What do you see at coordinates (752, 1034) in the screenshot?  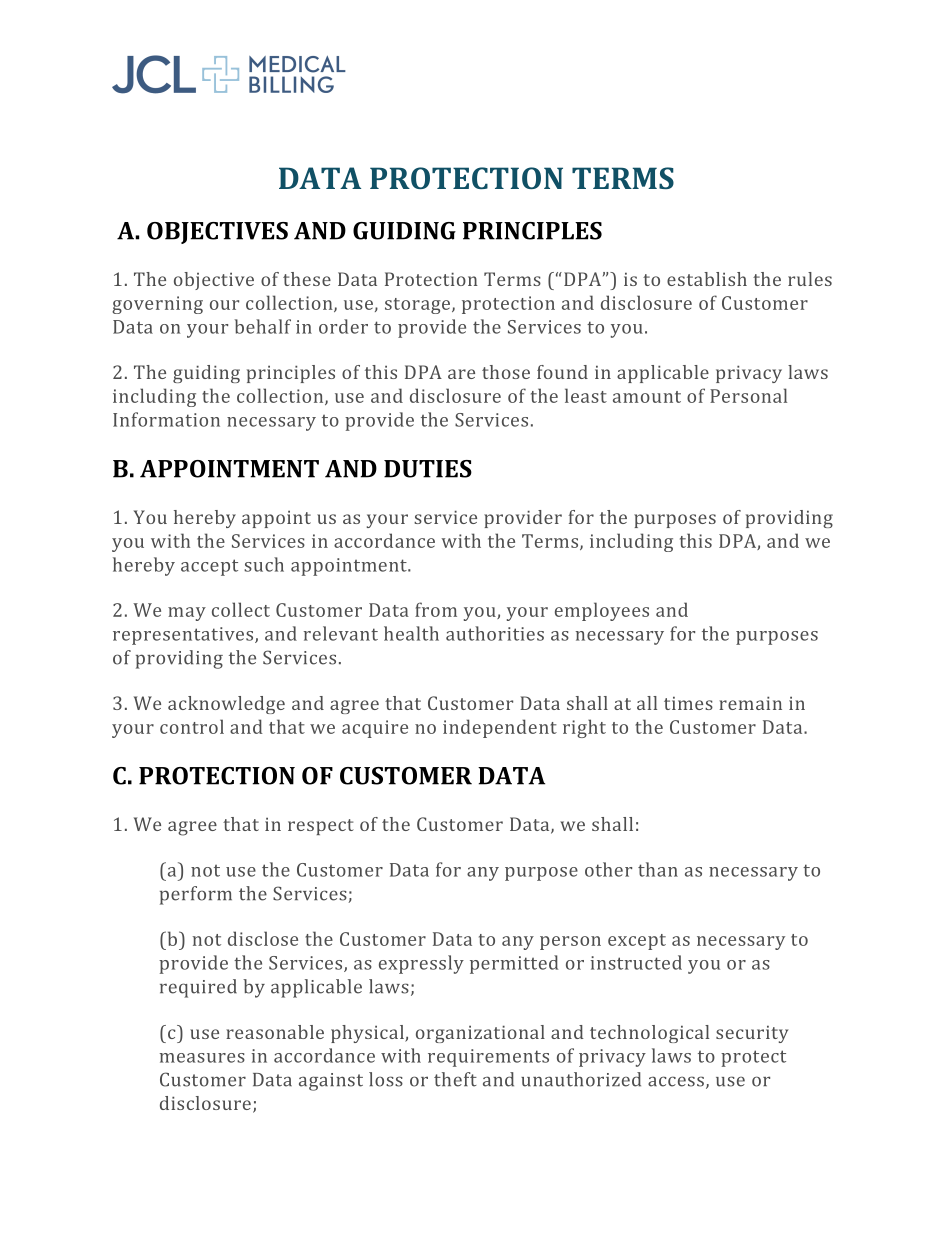 I see `security` at bounding box center [752, 1034].
